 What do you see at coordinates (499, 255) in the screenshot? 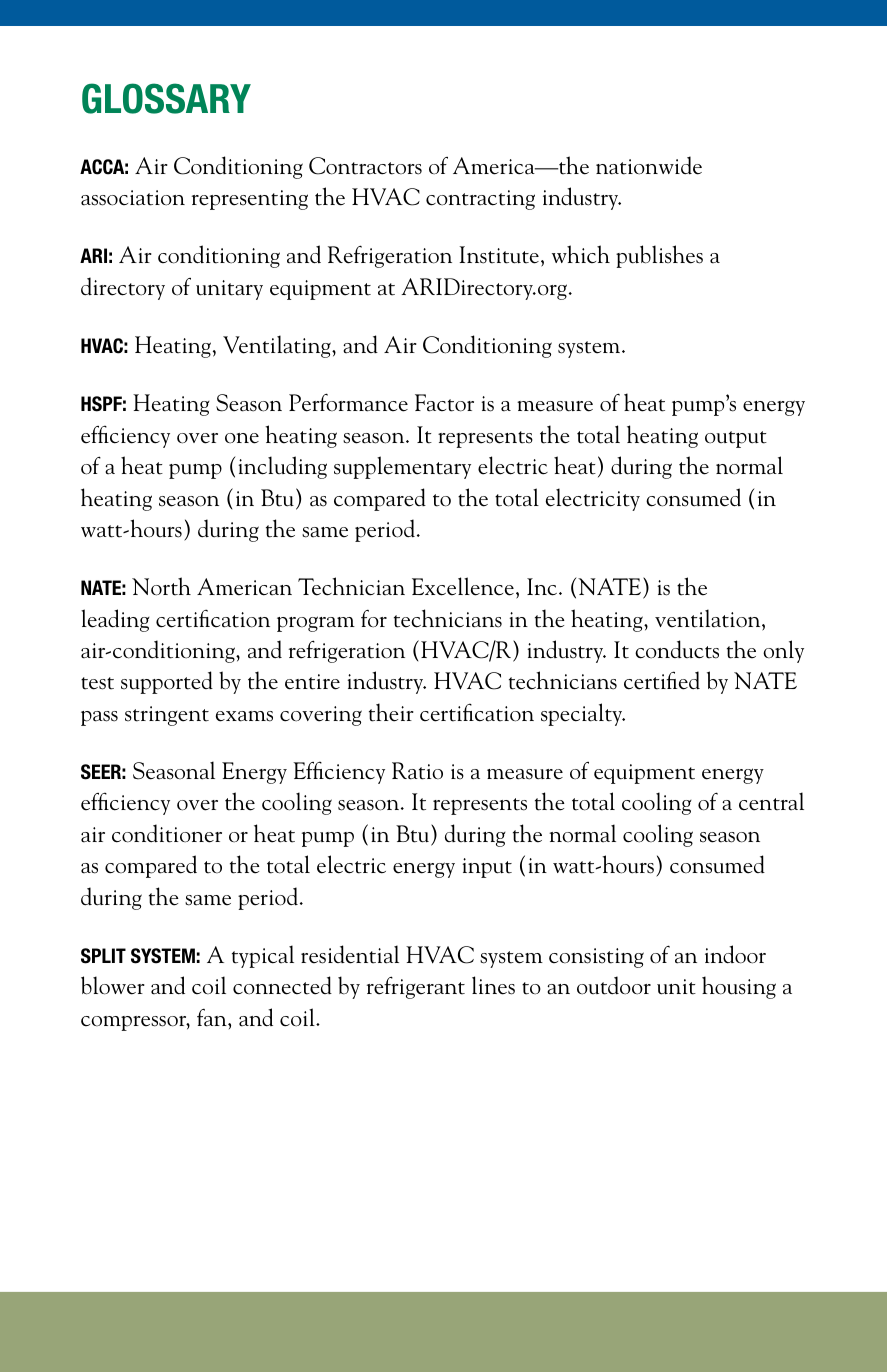
I see `Institute` at bounding box center [499, 255].
